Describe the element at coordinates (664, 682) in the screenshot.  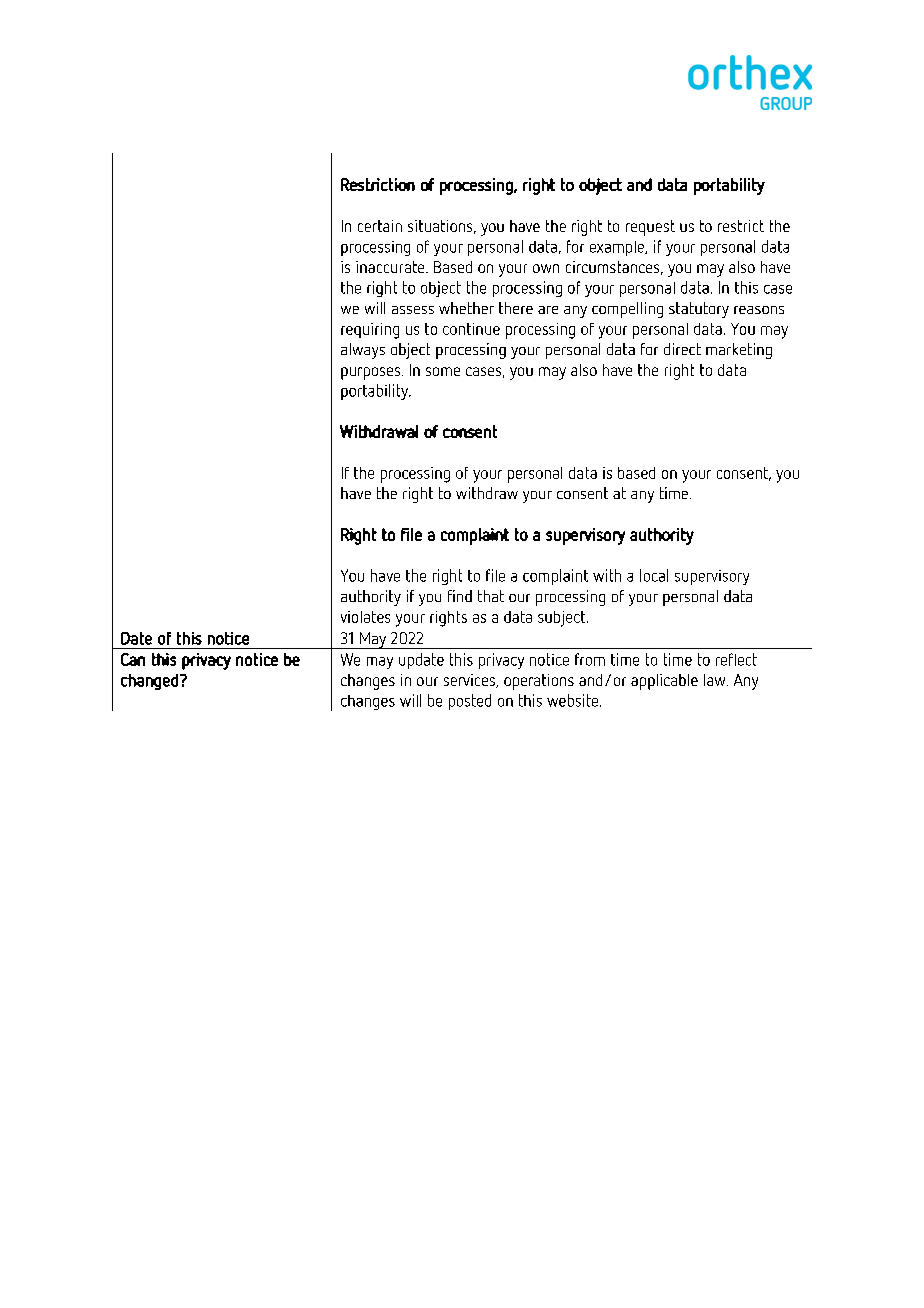
I see `applicable` at that location.
